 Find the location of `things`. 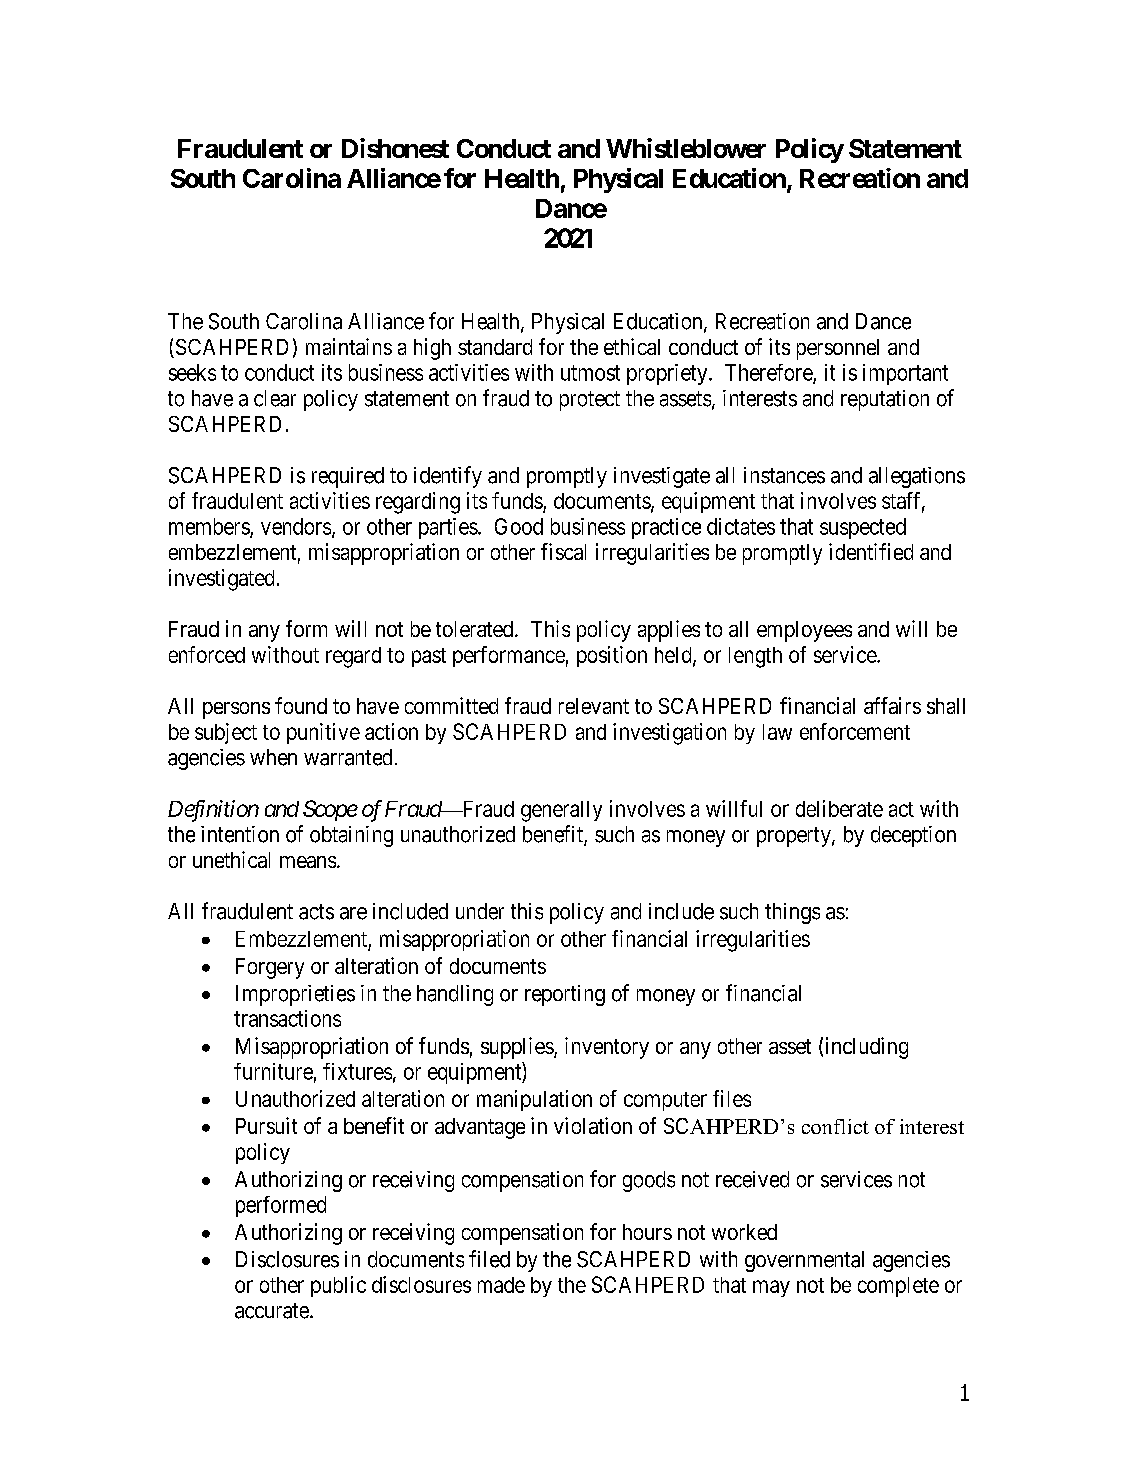

things is located at coordinates (792, 913).
